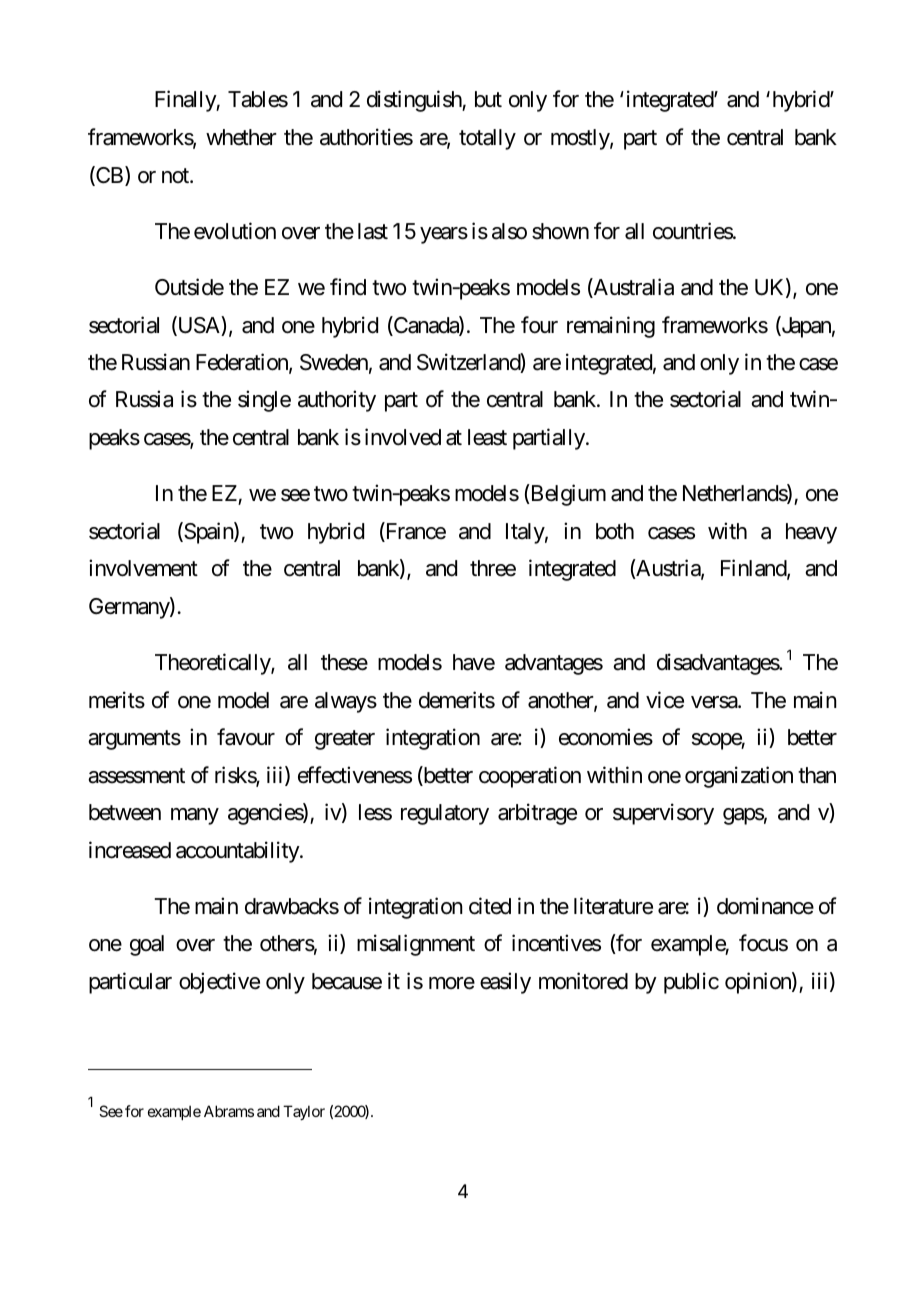 The image size is (924, 1309). I want to click on Theoretically, so click(213, 664).
